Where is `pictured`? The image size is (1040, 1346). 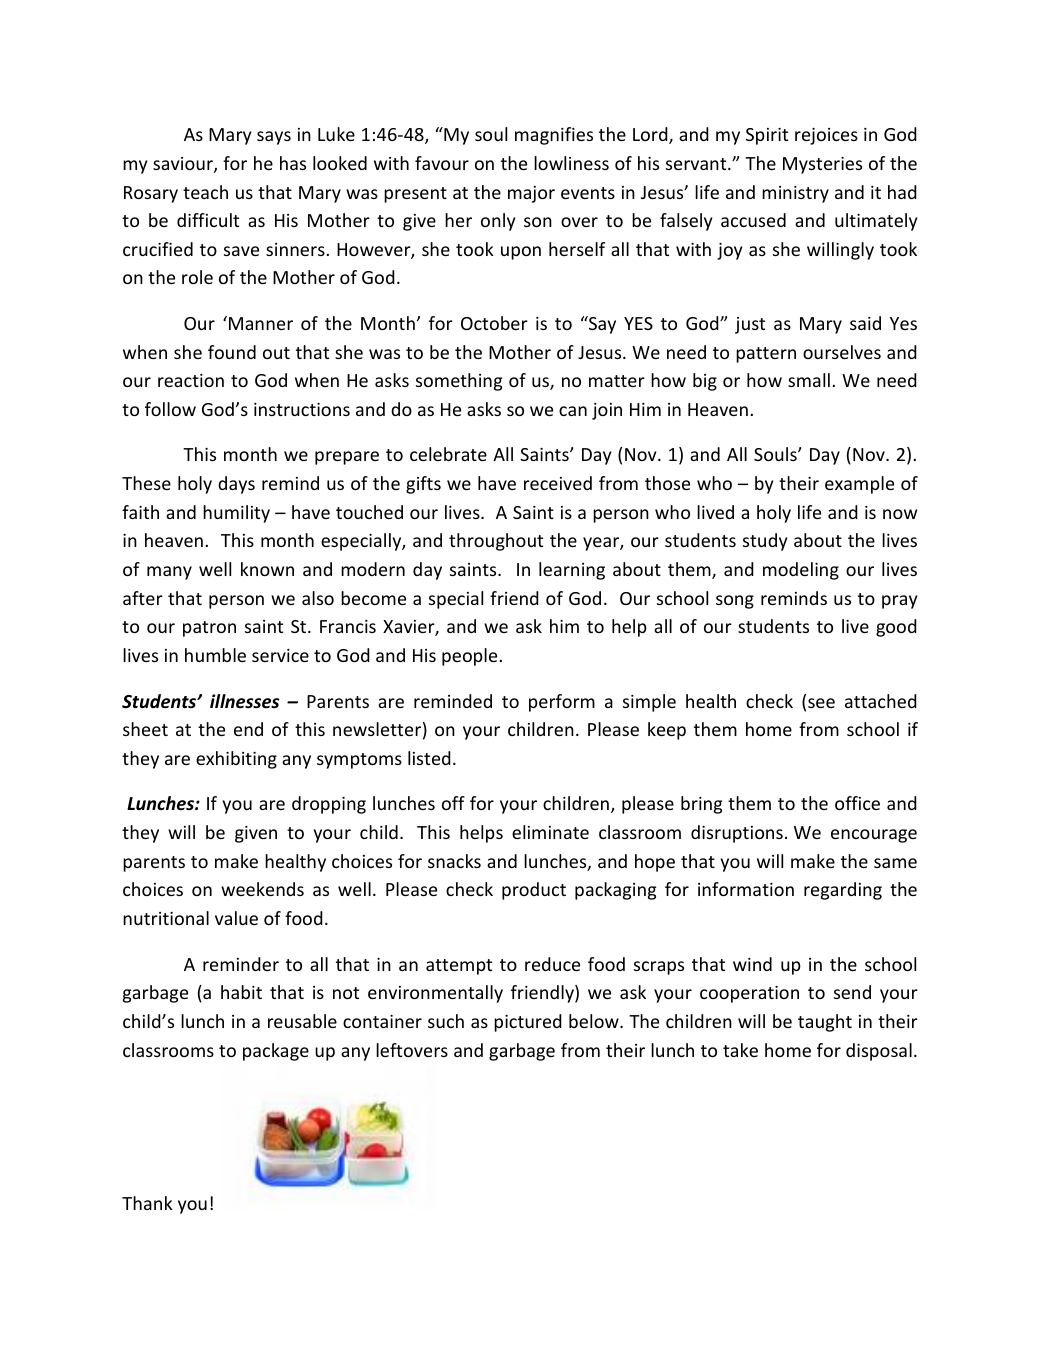
pictured is located at coordinates (528, 1023).
